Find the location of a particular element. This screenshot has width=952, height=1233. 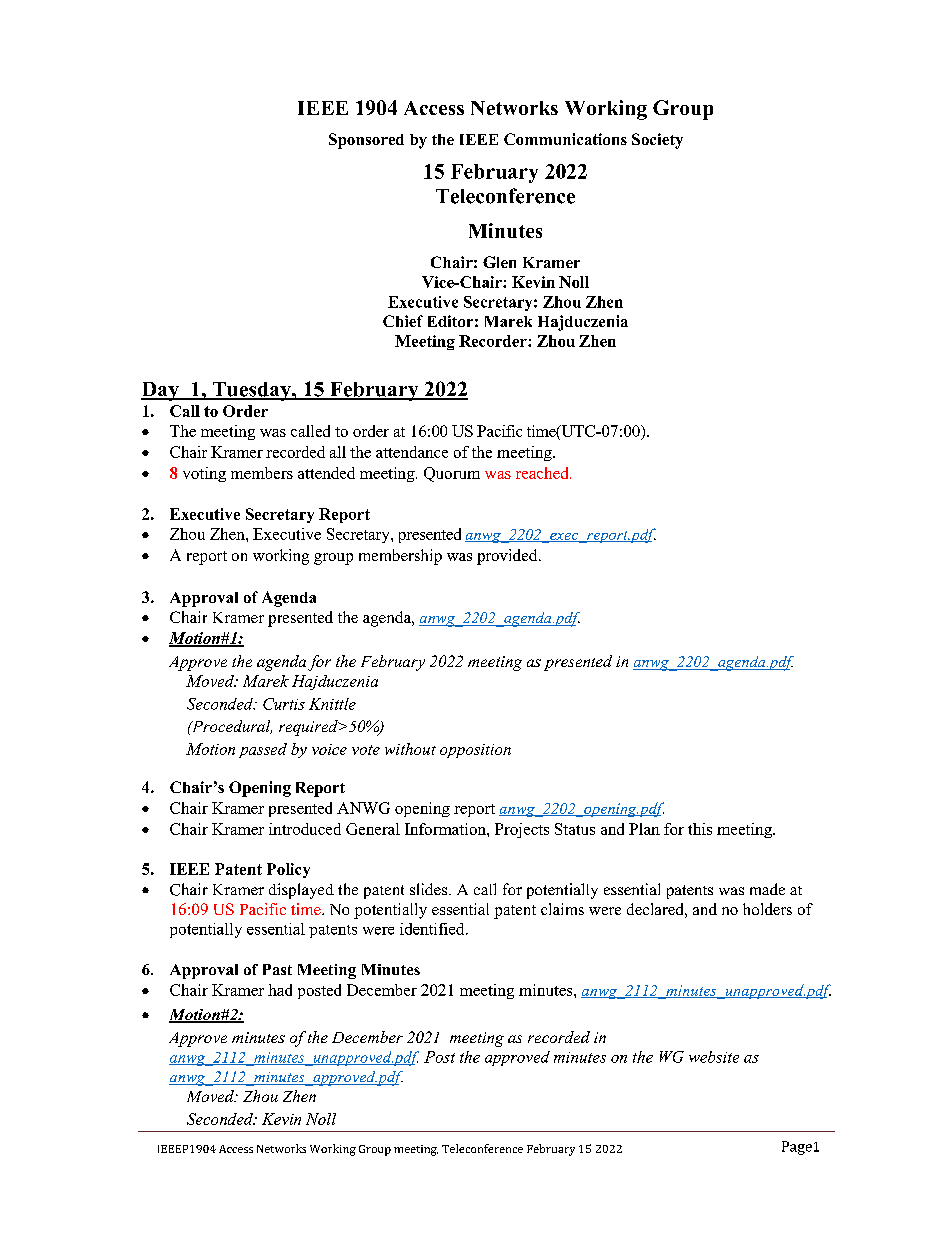

reached is located at coordinates (543, 473).
